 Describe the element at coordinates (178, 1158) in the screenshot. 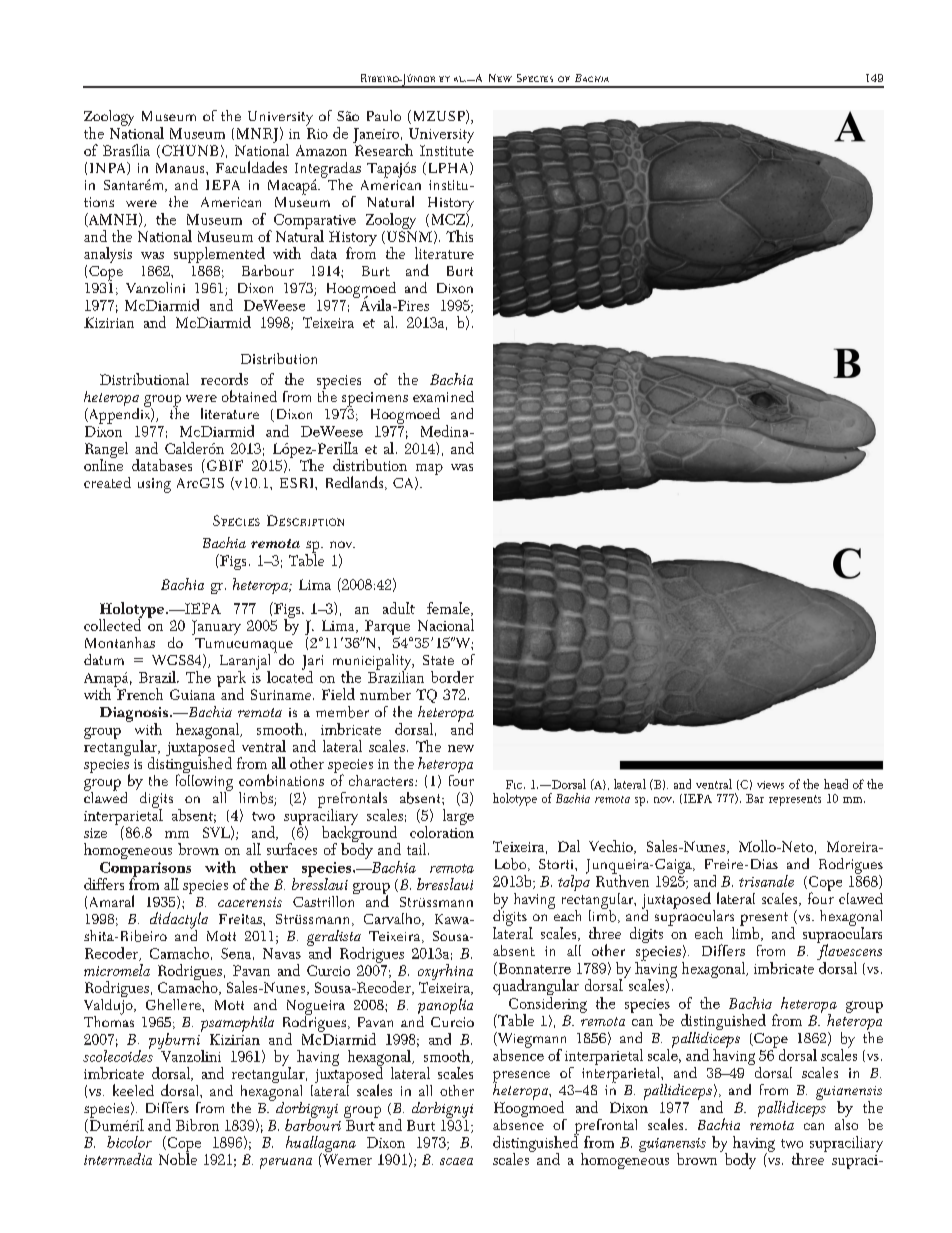

I see `Noble` at that location.
